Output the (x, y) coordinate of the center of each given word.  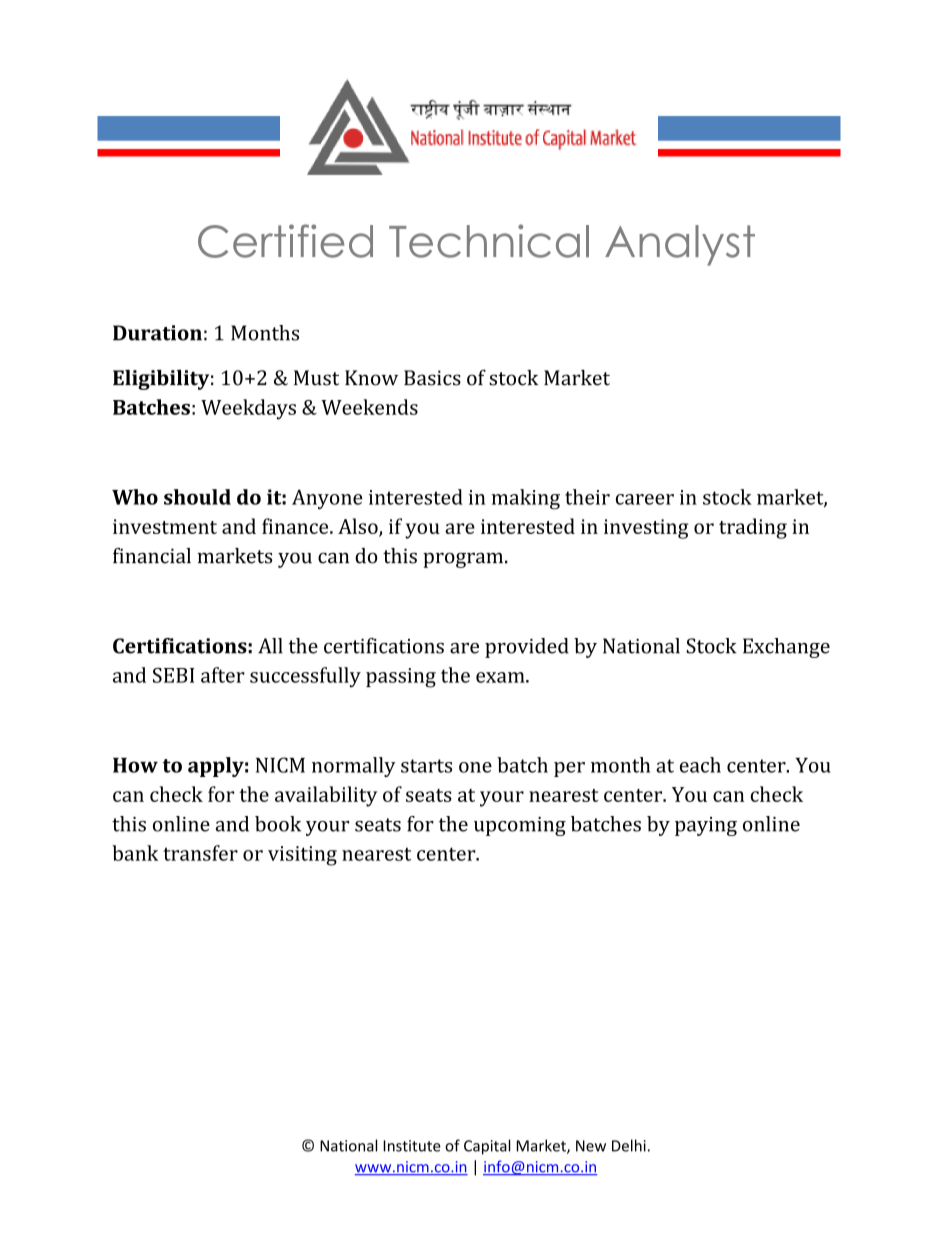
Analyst (680, 245)
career (645, 499)
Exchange (786, 648)
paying (706, 826)
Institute (412, 1146)
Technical (489, 241)
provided (527, 648)
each (700, 765)
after (223, 675)
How (135, 765)
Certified (285, 241)
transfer (200, 853)
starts (426, 766)
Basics (432, 378)
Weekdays (248, 409)
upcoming (520, 826)
